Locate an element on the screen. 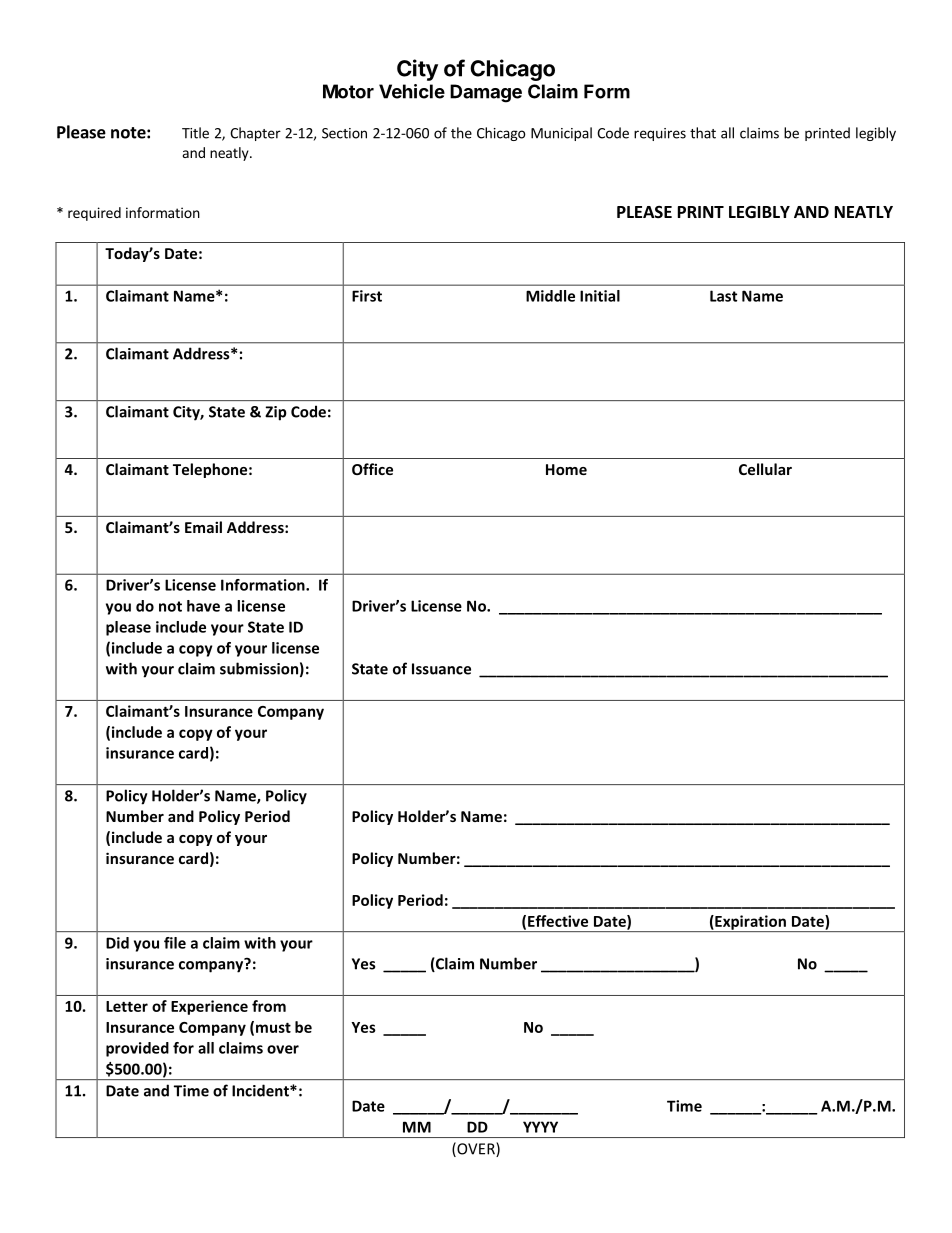  the is located at coordinates (461, 133).
